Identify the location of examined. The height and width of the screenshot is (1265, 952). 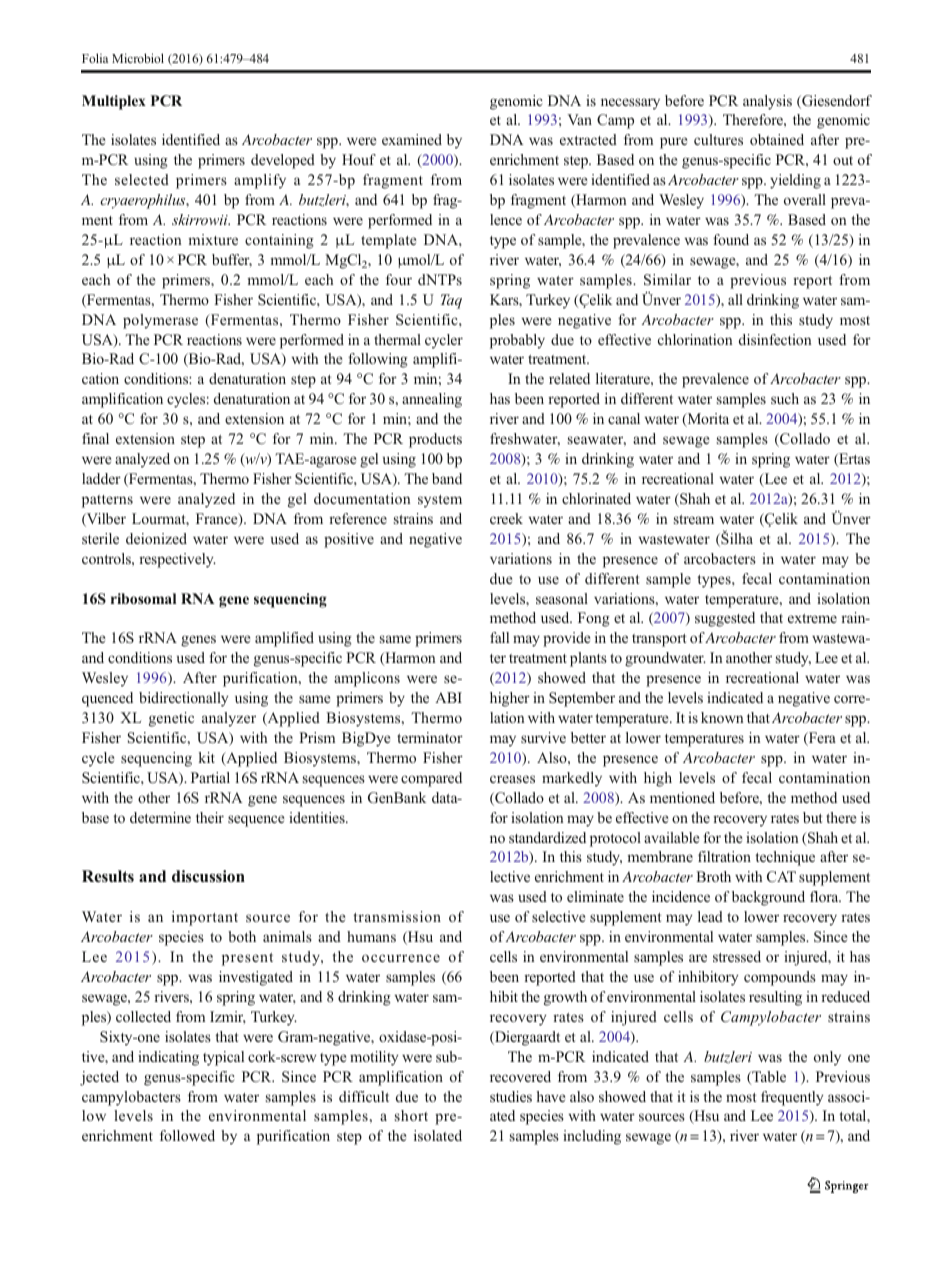
(412, 139).
